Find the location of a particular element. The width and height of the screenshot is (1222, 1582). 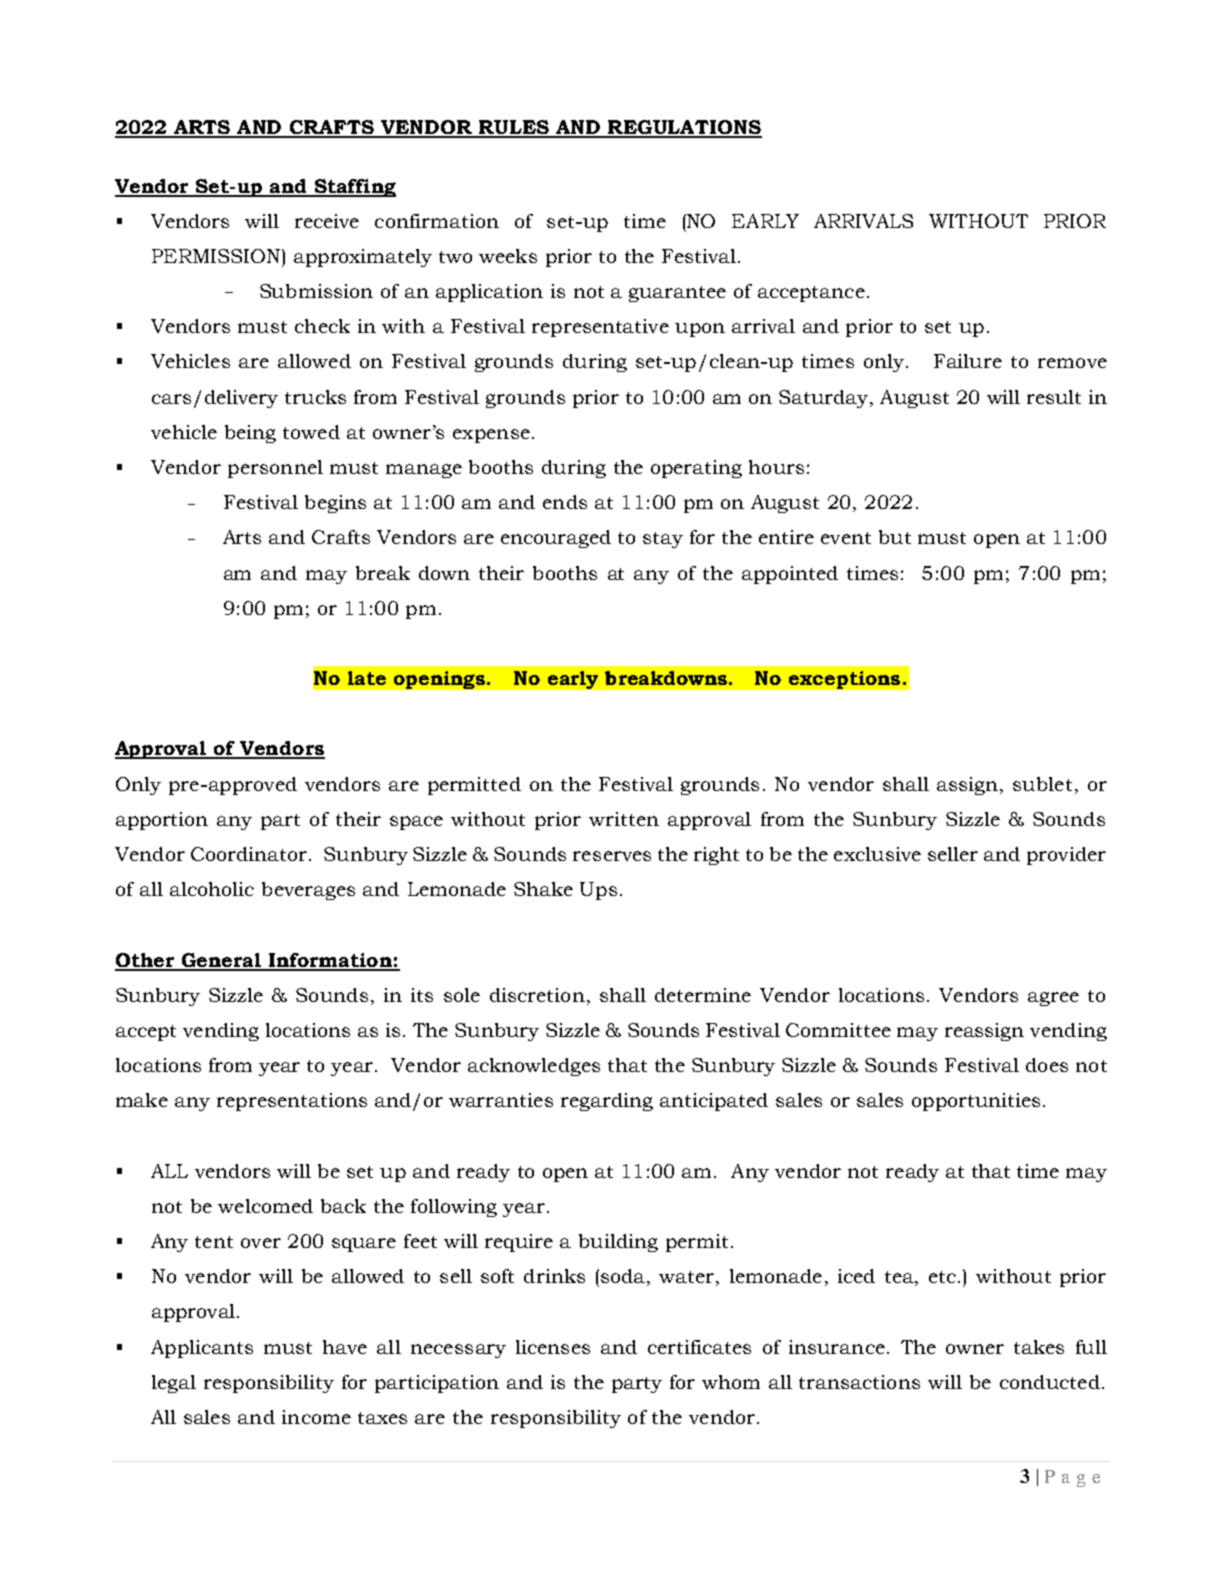

Staffing is located at coordinates (354, 188).
